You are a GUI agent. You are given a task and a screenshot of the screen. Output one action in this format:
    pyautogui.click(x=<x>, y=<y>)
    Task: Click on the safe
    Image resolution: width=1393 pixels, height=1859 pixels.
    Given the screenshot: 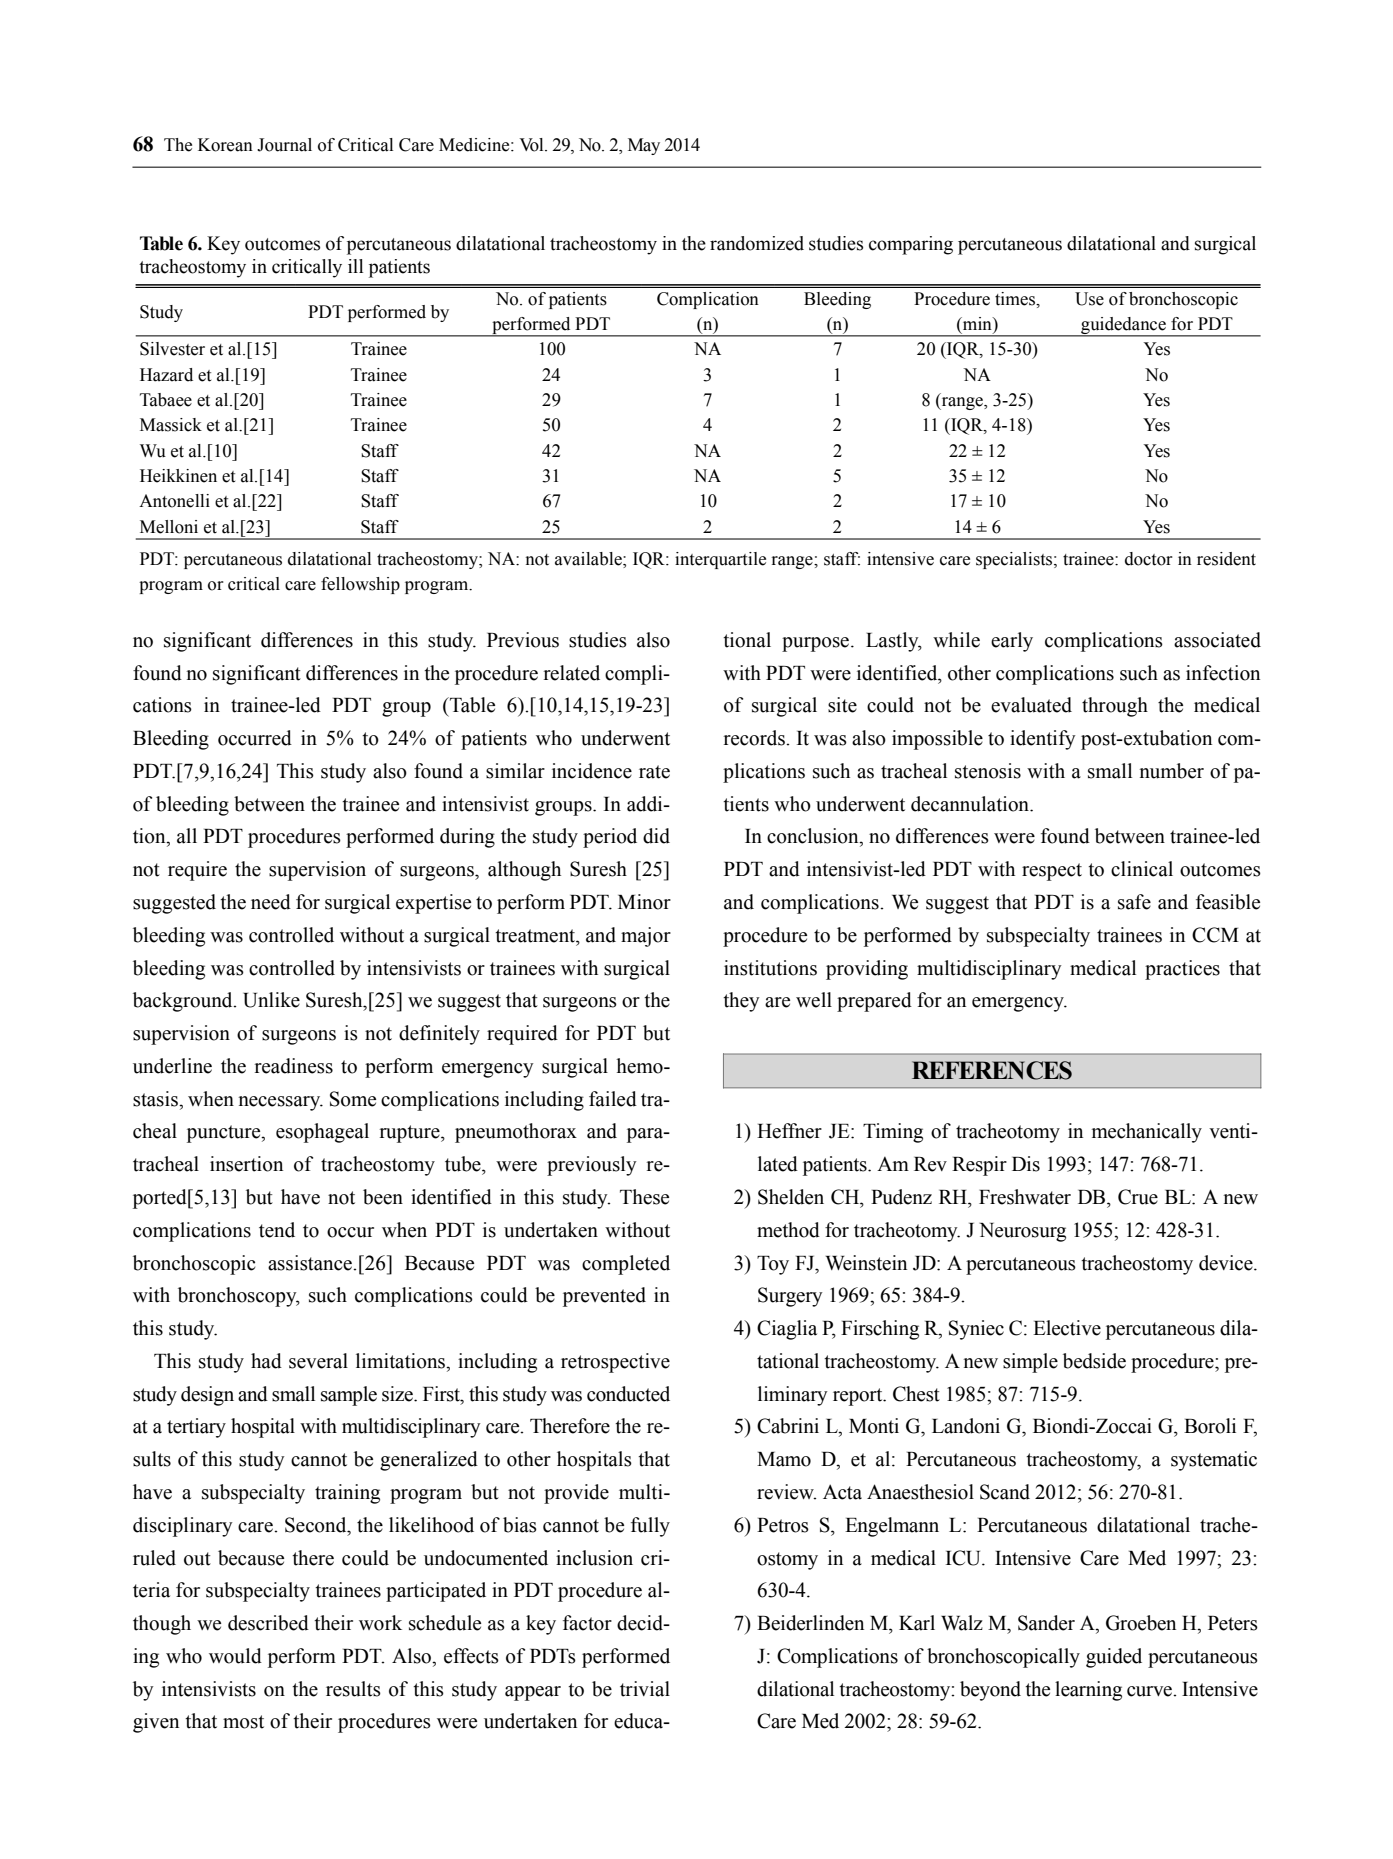 What is the action you would take?
    pyautogui.click(x=1134, y=902)
